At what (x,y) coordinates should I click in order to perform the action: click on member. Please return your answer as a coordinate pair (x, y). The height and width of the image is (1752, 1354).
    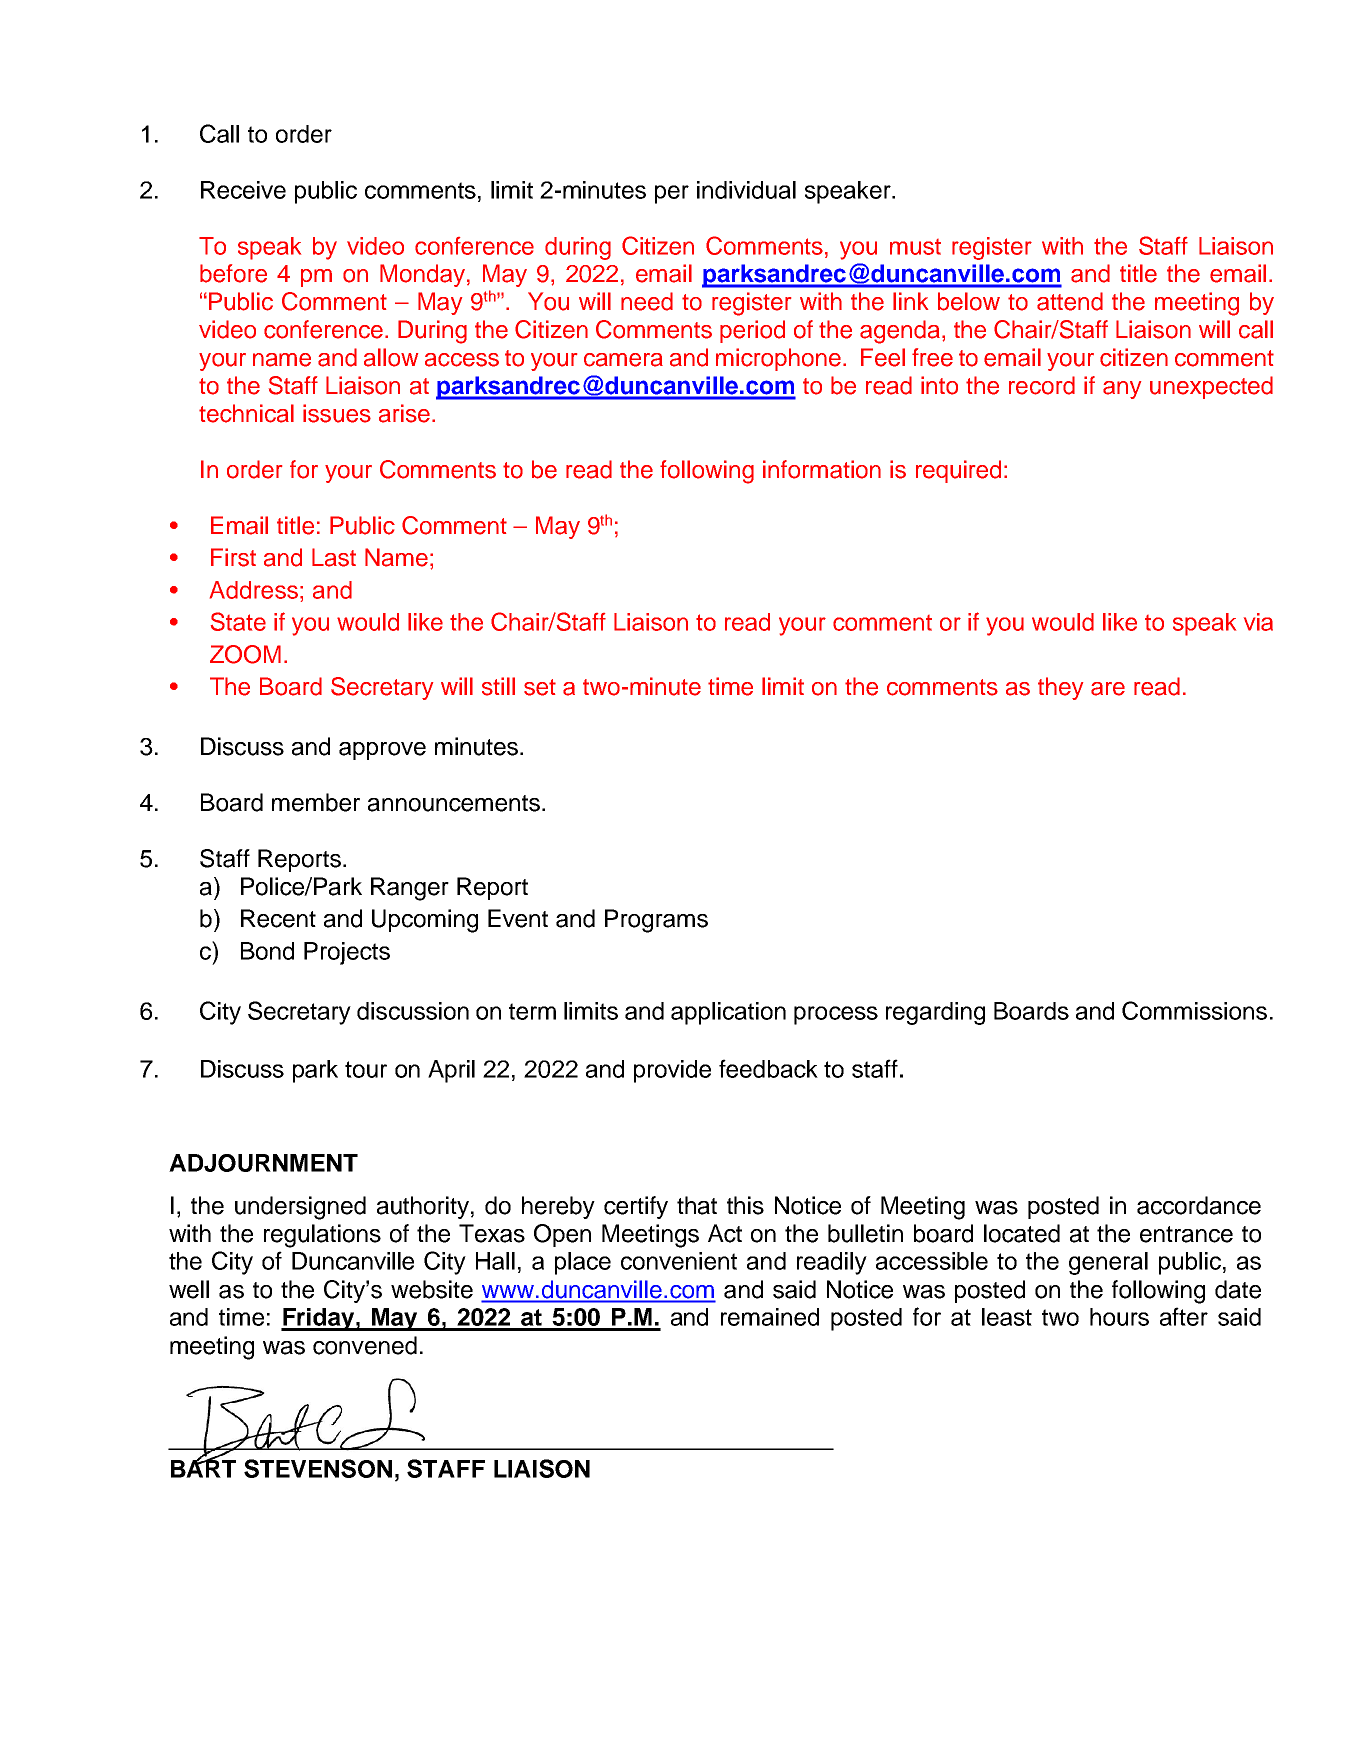
    Looking at the image, I should click on (316, 802).
